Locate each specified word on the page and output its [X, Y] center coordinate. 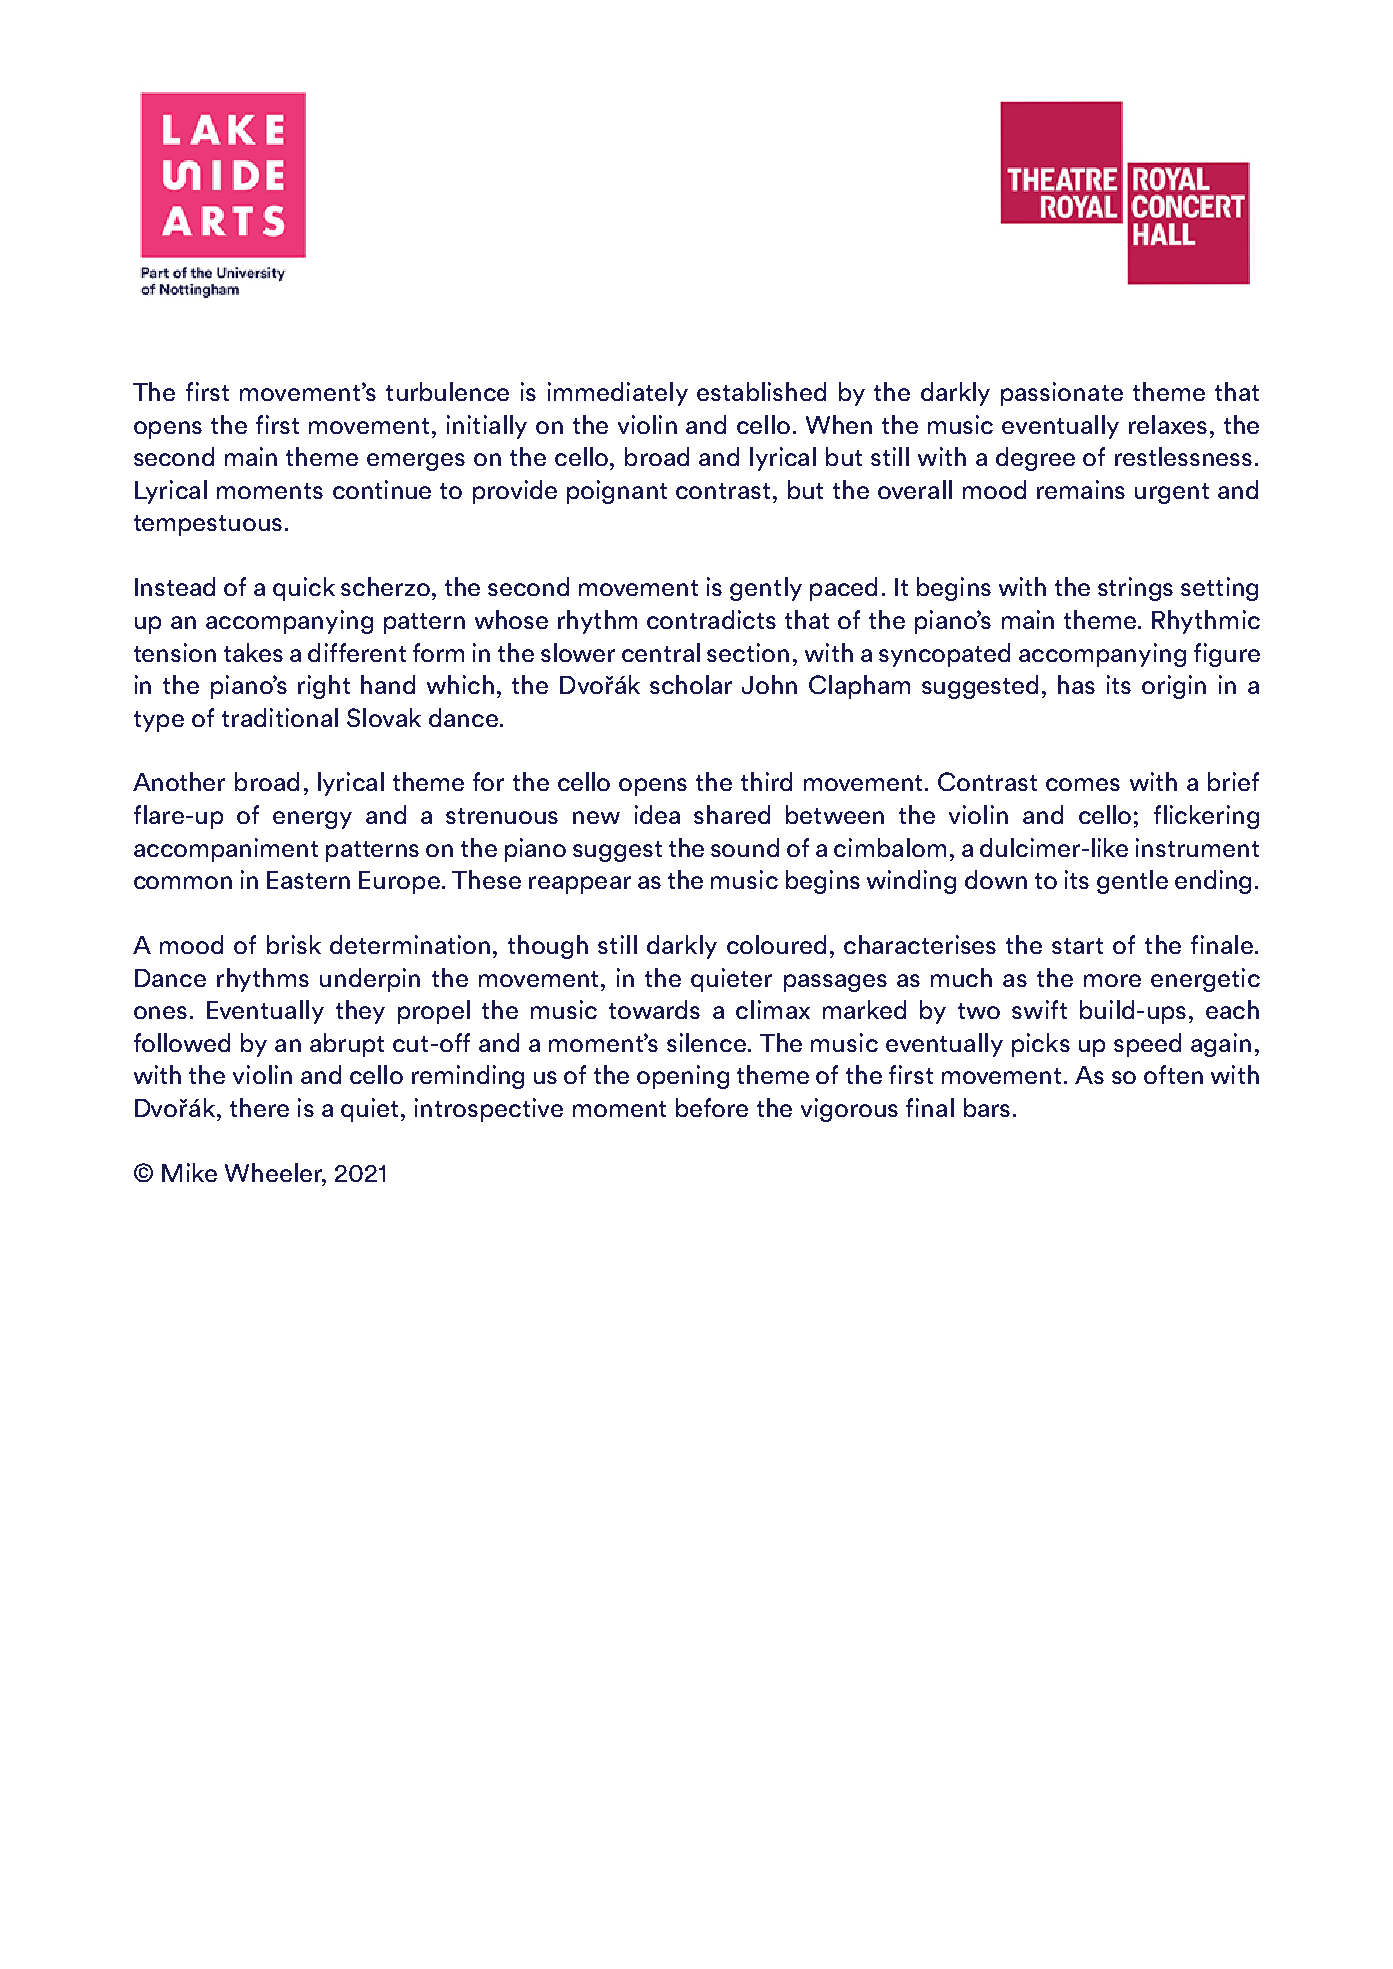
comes [1083, 784]
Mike [189, 1172]
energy [312, 820]
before [712, 1107]
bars [987, 1107]
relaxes [1168, 424]
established [761, 391]
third [766, 781]
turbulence [447, 391]
